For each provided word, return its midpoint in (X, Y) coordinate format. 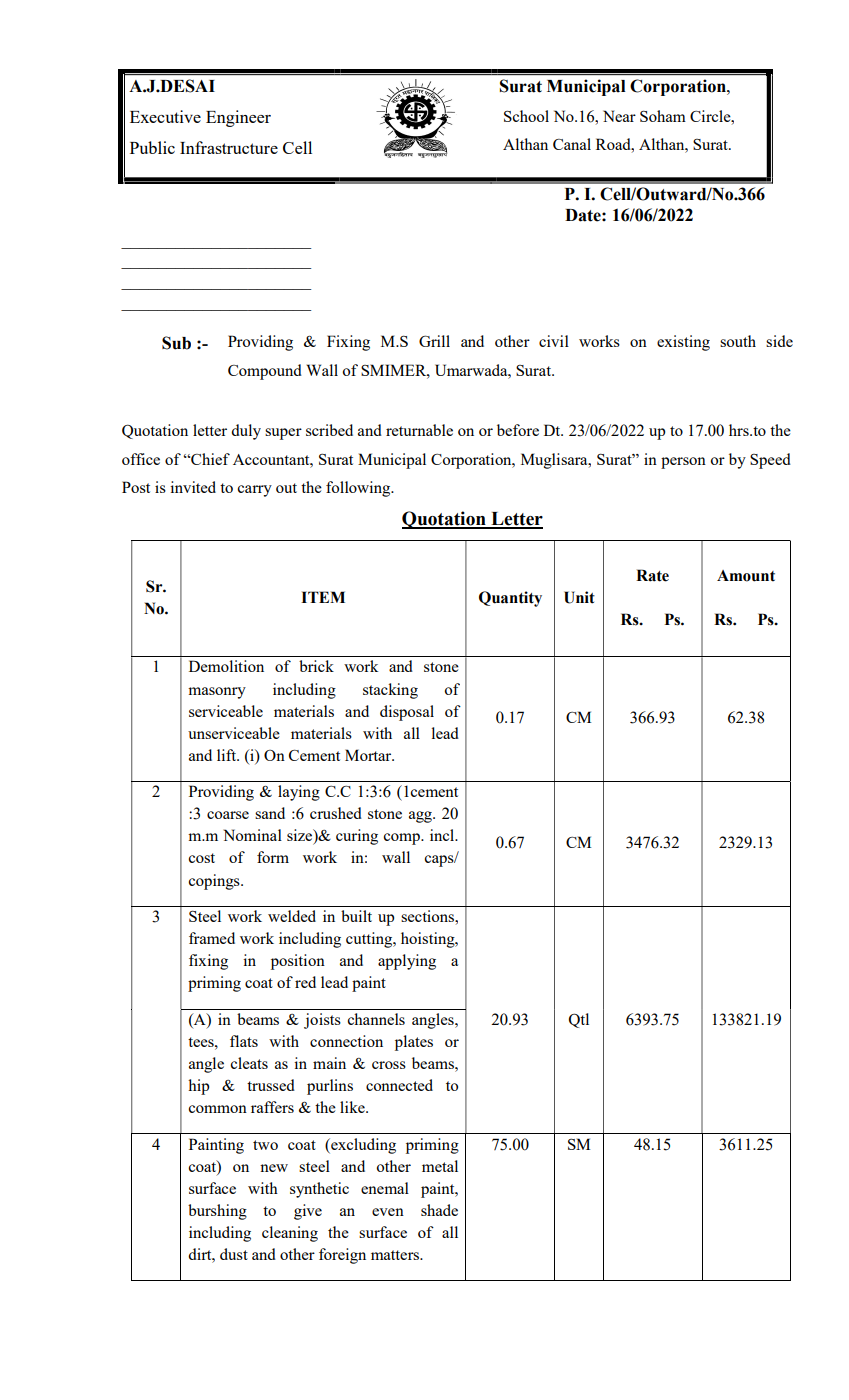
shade (439, 1210)
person (683, 463)
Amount (746, 576)
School (526, 116)
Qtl (578, 1020)
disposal (407, 713)
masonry (217, 693)
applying (407, 962)
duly (246, 432)
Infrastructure (229, 147)
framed (212, 938)
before (518, 430)
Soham (663, 116)
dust (234, 1254)
